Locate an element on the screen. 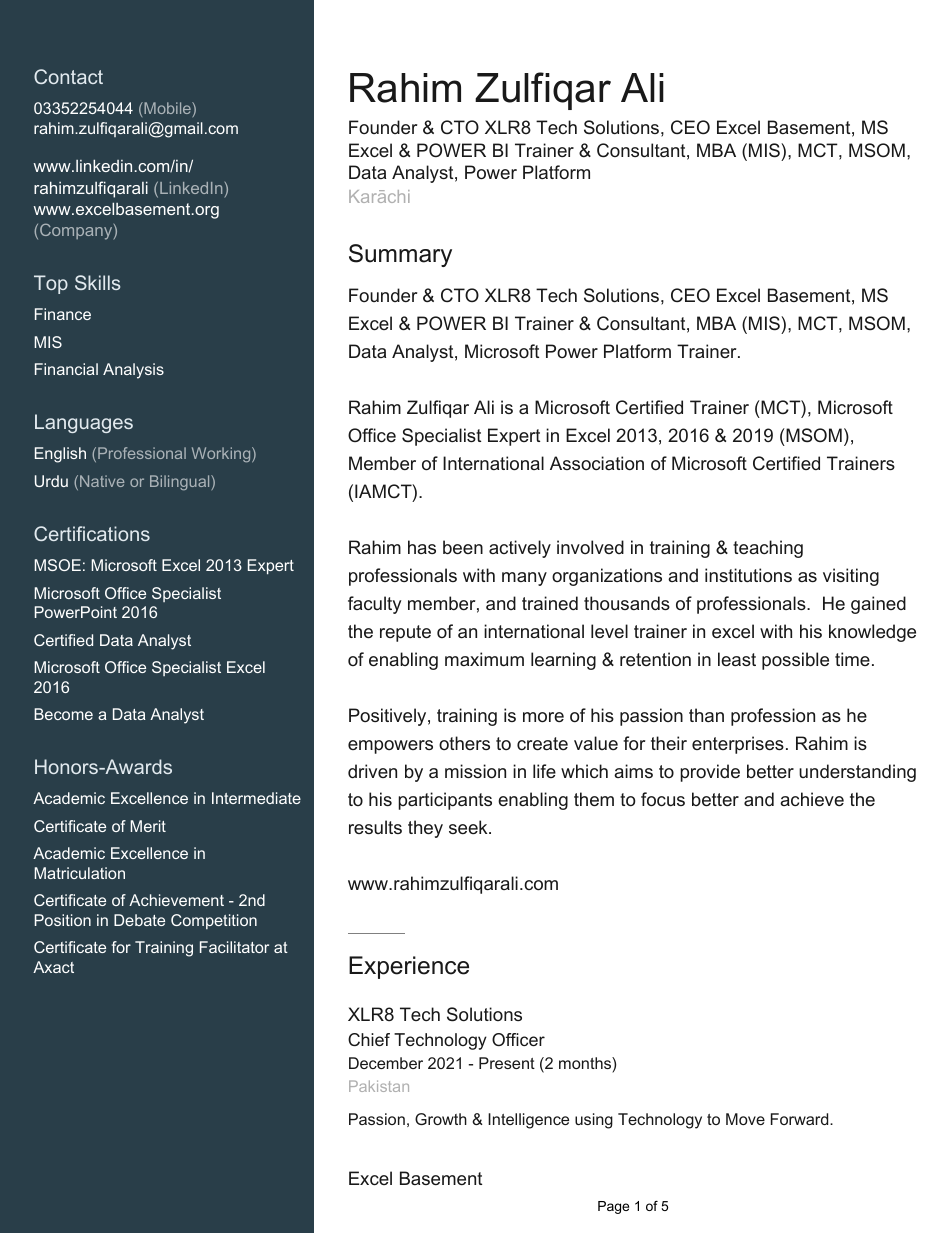 This screenshot has height=1233, width=952. focus is located at coordinates (663, 799).
